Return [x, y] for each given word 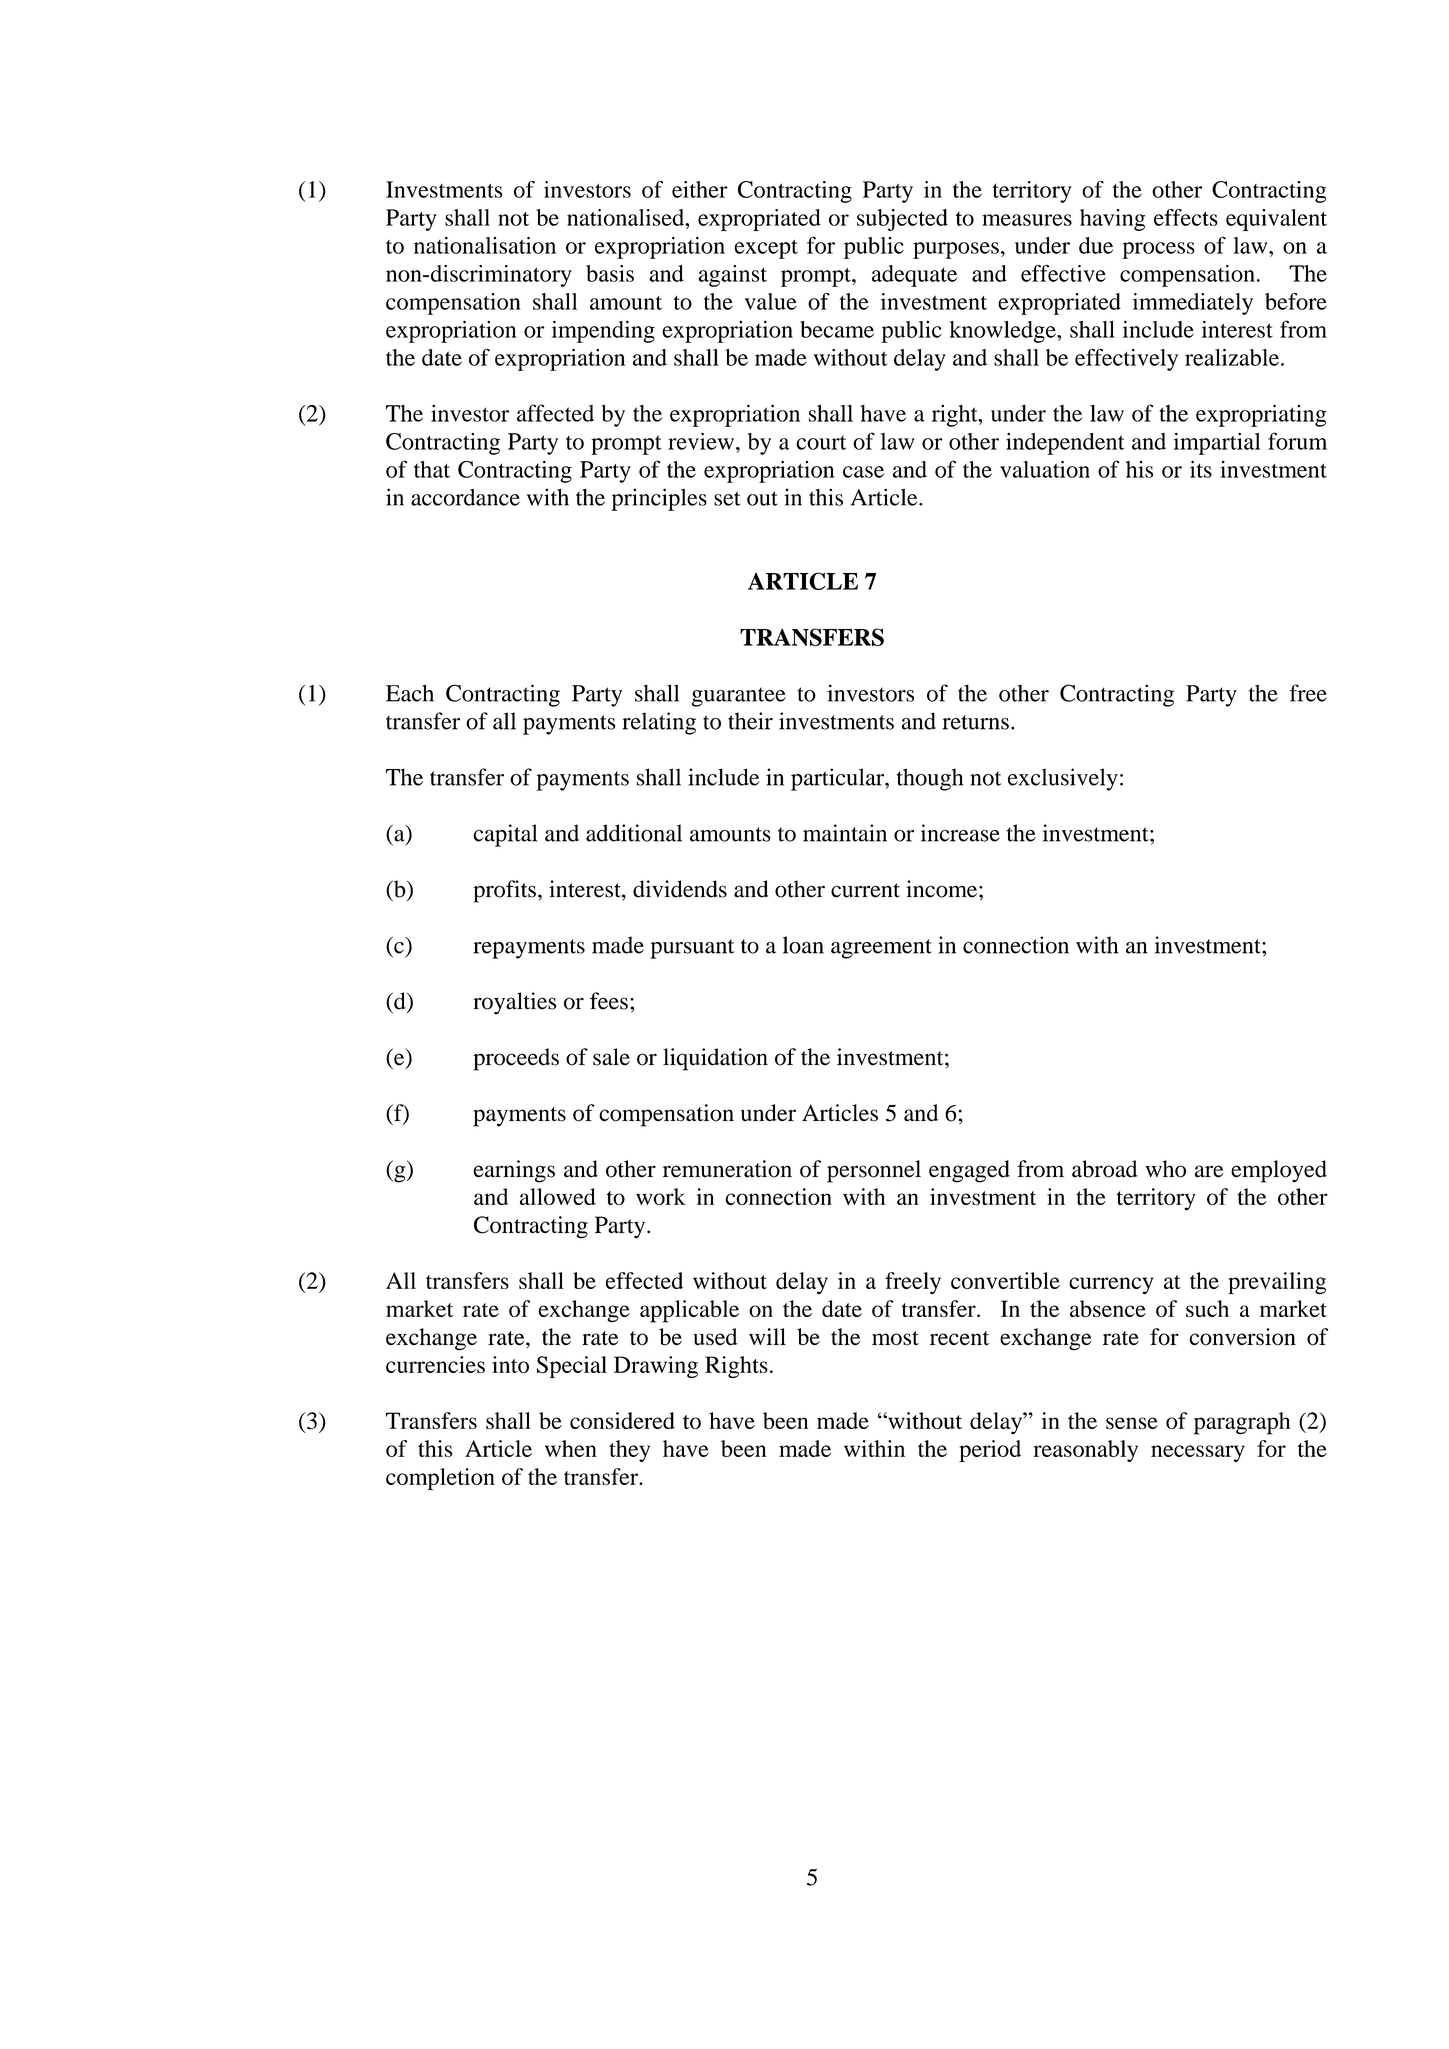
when [571, 1448]
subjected [902, 220]
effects [1186, 217]
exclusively [1063, 779]
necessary [1198, 1453]
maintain [845, 833]
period [990, 1451]
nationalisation [485, 245]
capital [505, 835]
